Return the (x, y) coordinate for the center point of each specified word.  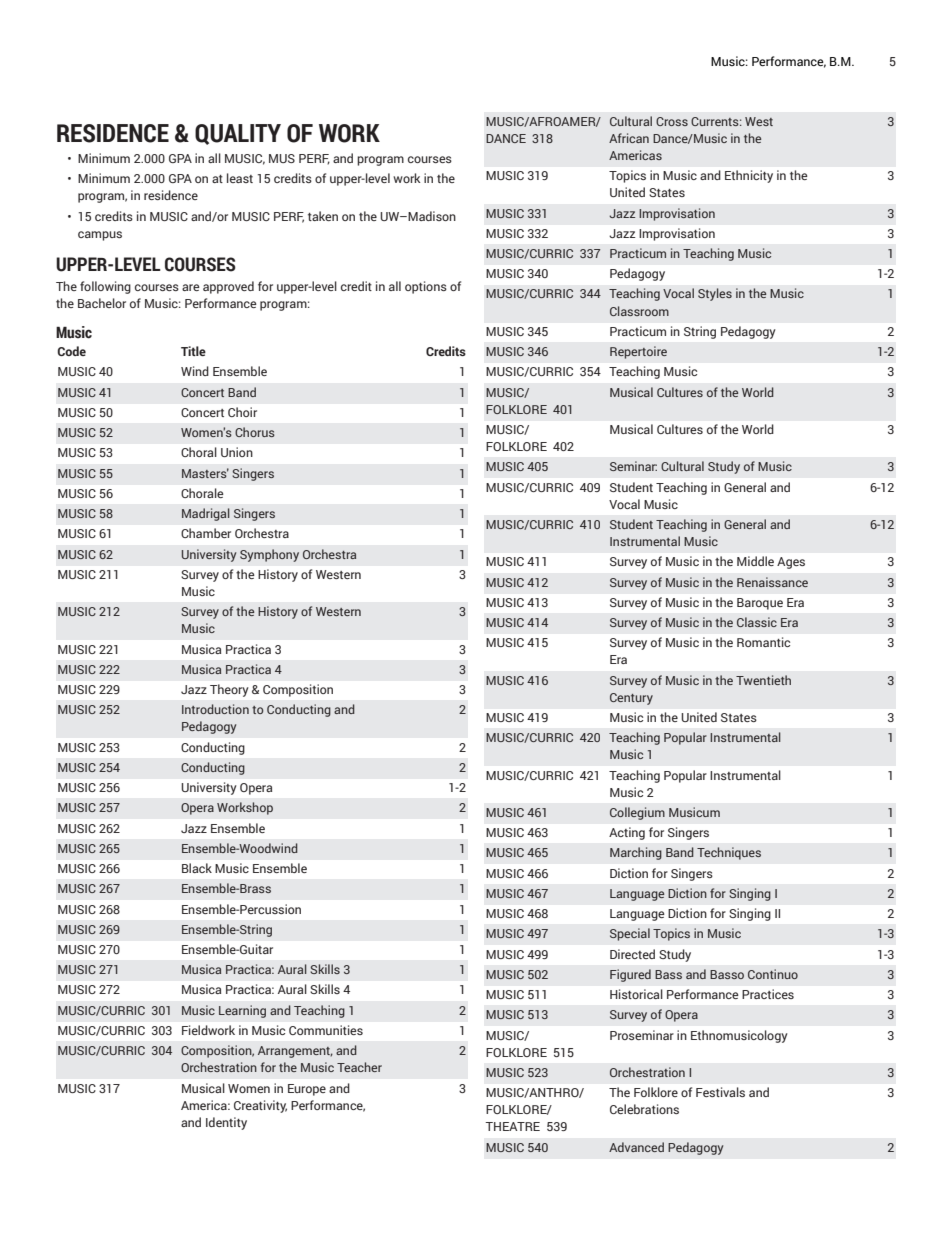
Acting (627, 833)
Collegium (637, 813)
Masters (205, 473)
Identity (226, 1123)
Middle (755, 561)
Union (237, 452)
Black (197, 868)
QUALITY (238, 134)
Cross (672, 121)
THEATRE (512, 1126)
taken (323, 216)
